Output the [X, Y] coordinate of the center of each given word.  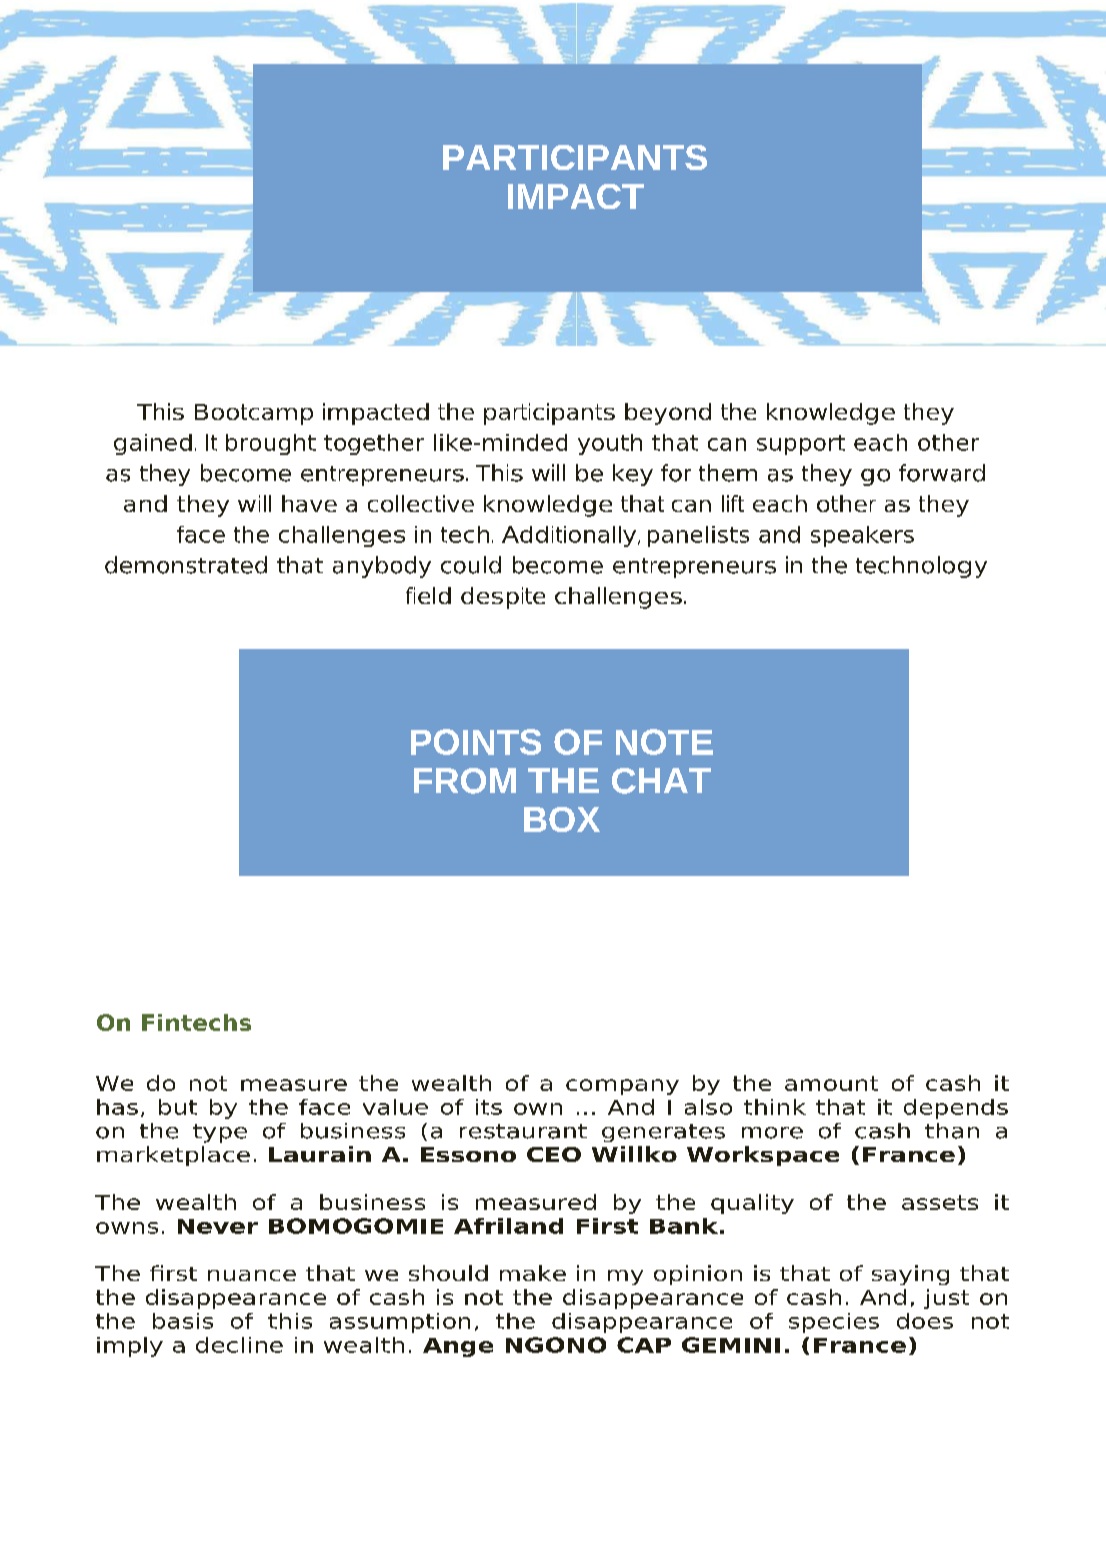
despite [503, 598]
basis [183, 1321]
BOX [562, 819]
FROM [465, 781]
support [801, 445]
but [178, 1107]
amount [831, 1083]
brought [271, 444]
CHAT [661, 781]
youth [610, 444]
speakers [862, 536]
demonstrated [186, 565]
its [489, 1107]
